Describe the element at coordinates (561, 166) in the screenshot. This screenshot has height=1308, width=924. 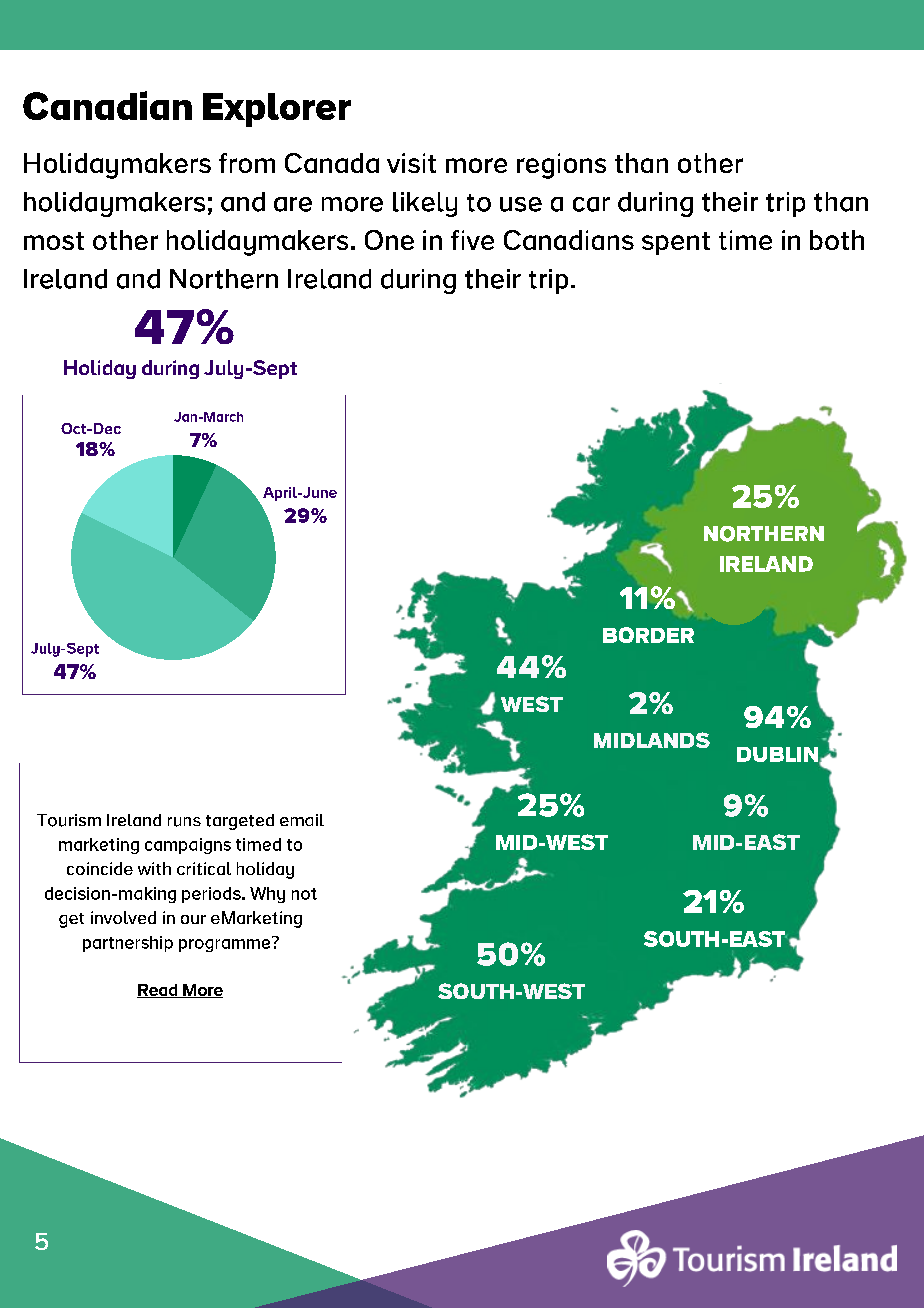
I see `regions` at that location.
